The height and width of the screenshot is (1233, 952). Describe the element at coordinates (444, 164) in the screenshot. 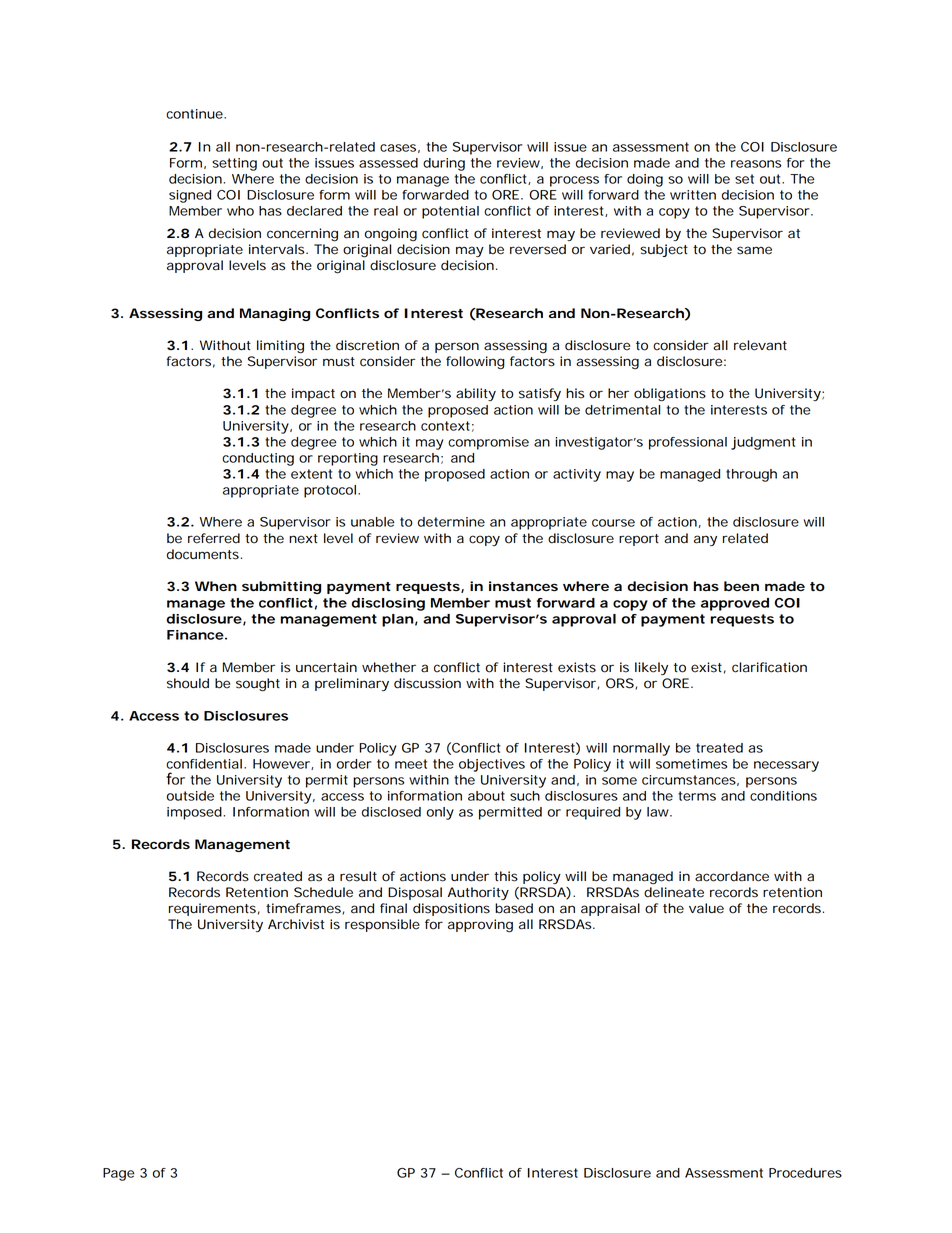

I see `during` at that location.
